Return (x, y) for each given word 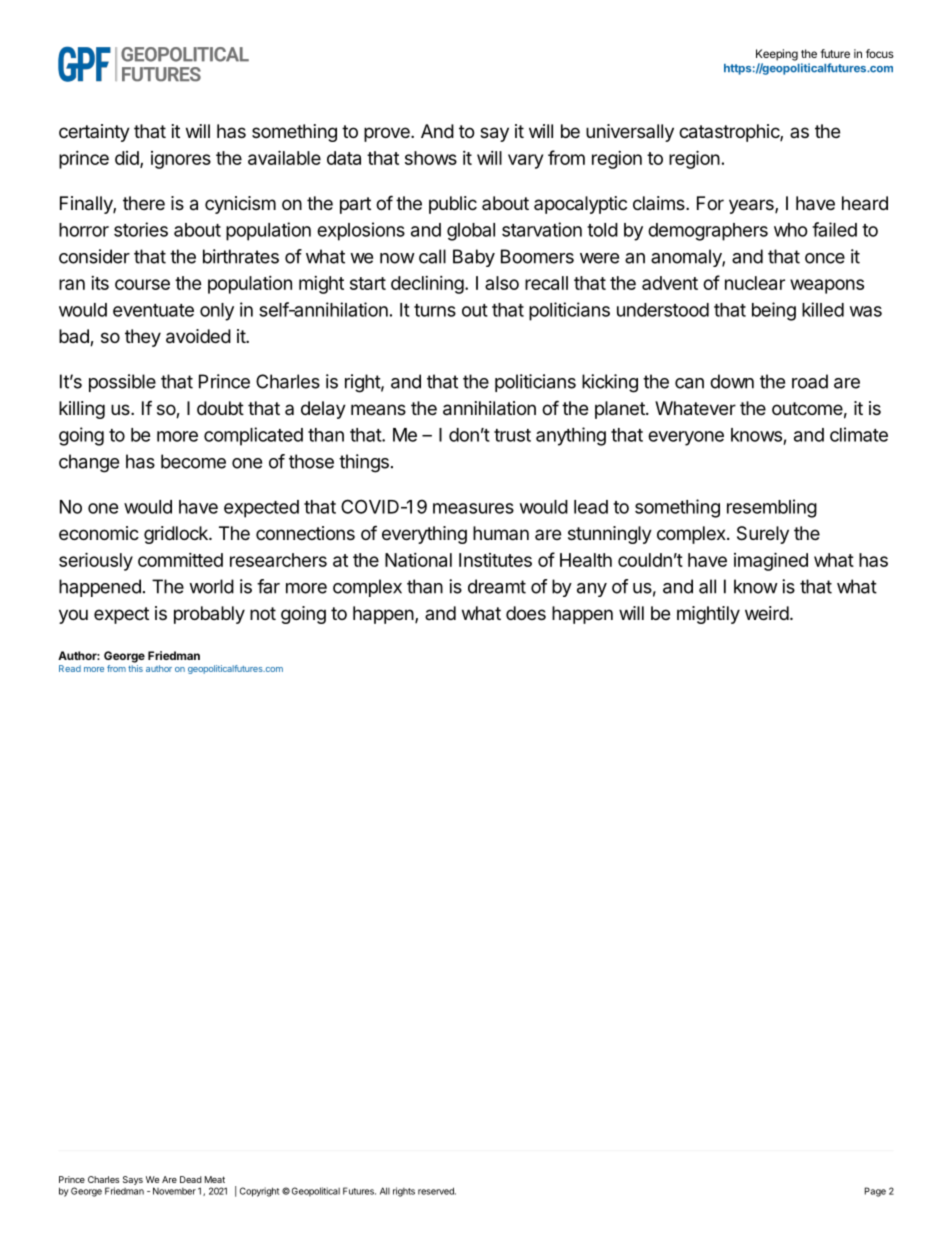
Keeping (777, 55)
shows (431, 158)
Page (875, 1192)
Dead (191, 1179)
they (143, 338)
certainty (94, 133)
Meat (215, 1179)
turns (435, 310)
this (135, 668)
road (810, 381)
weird (767, 613)
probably (209, 615)
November (174, 1191)
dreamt (497, 586)
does (526, 613)
